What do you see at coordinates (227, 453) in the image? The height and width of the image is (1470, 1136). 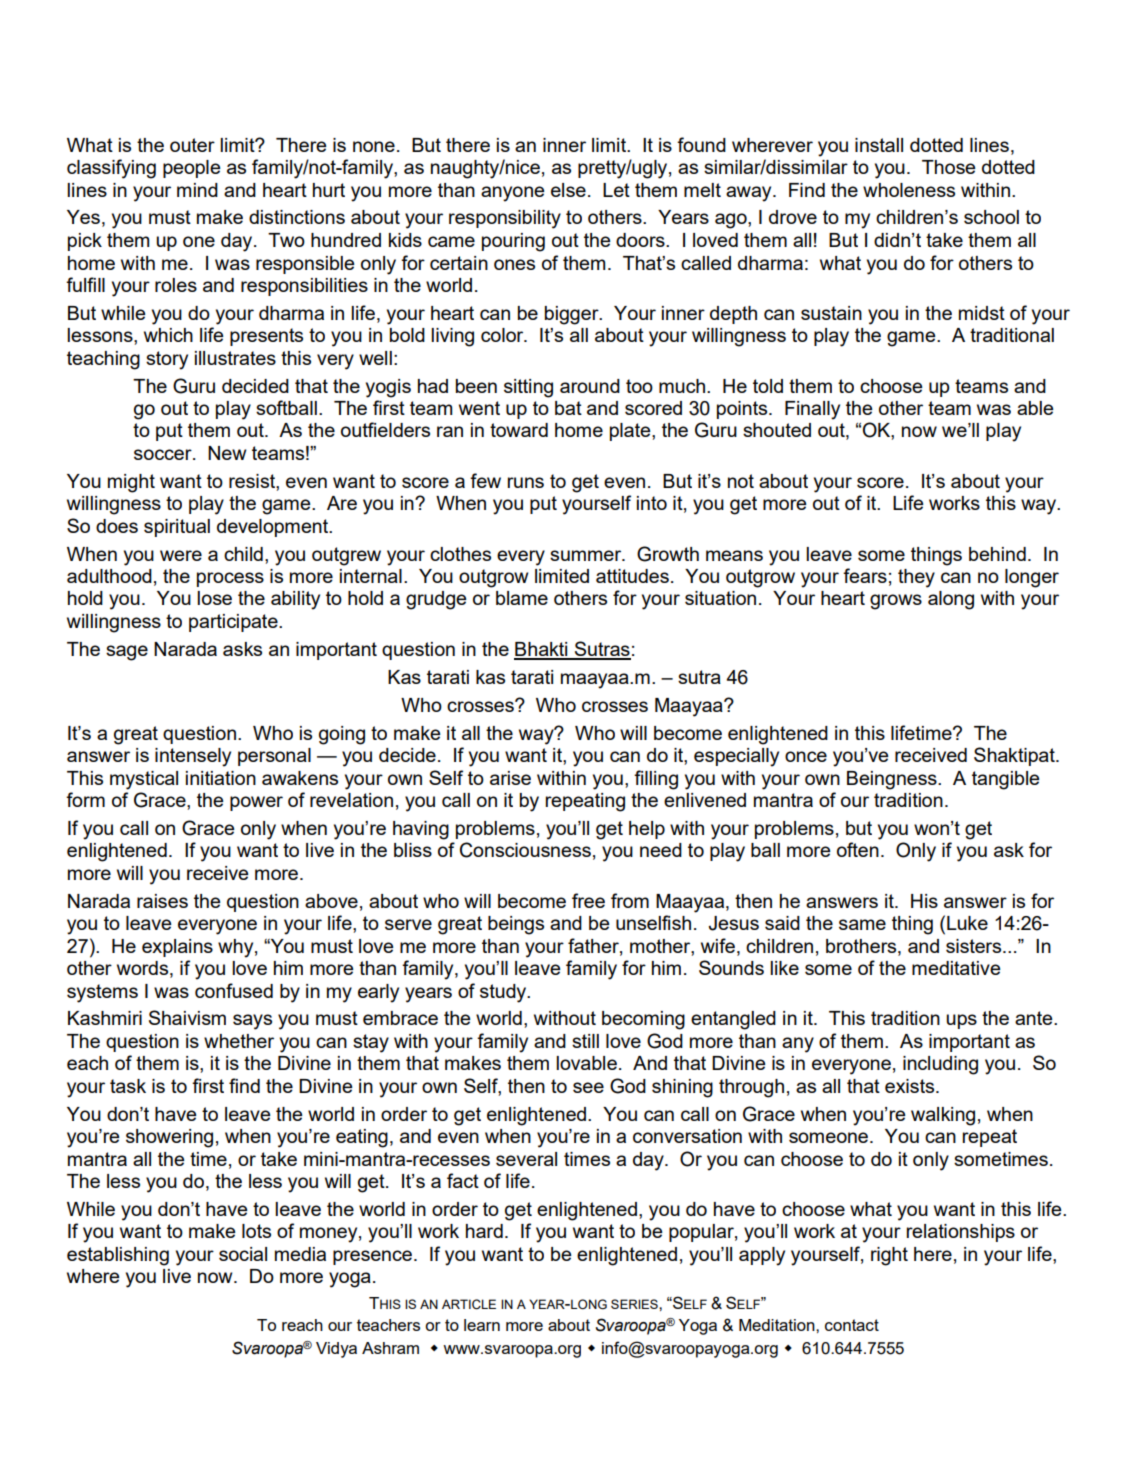 I see `New` at bounding box center [227, 453].
